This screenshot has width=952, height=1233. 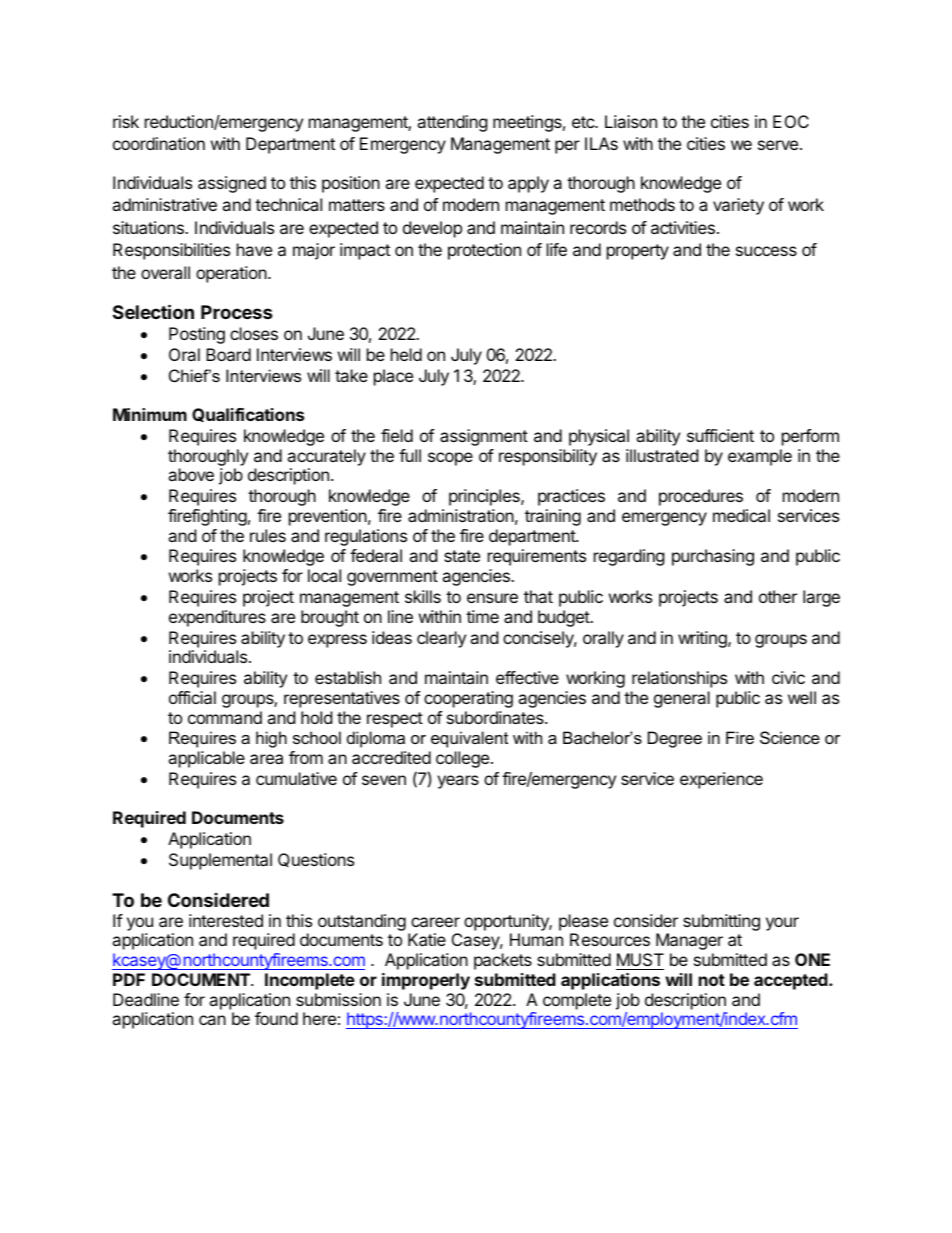 What do you see at coordinates (484, 437) in the screenshot?
I see `assignment` at bounding box center [484, 437].
